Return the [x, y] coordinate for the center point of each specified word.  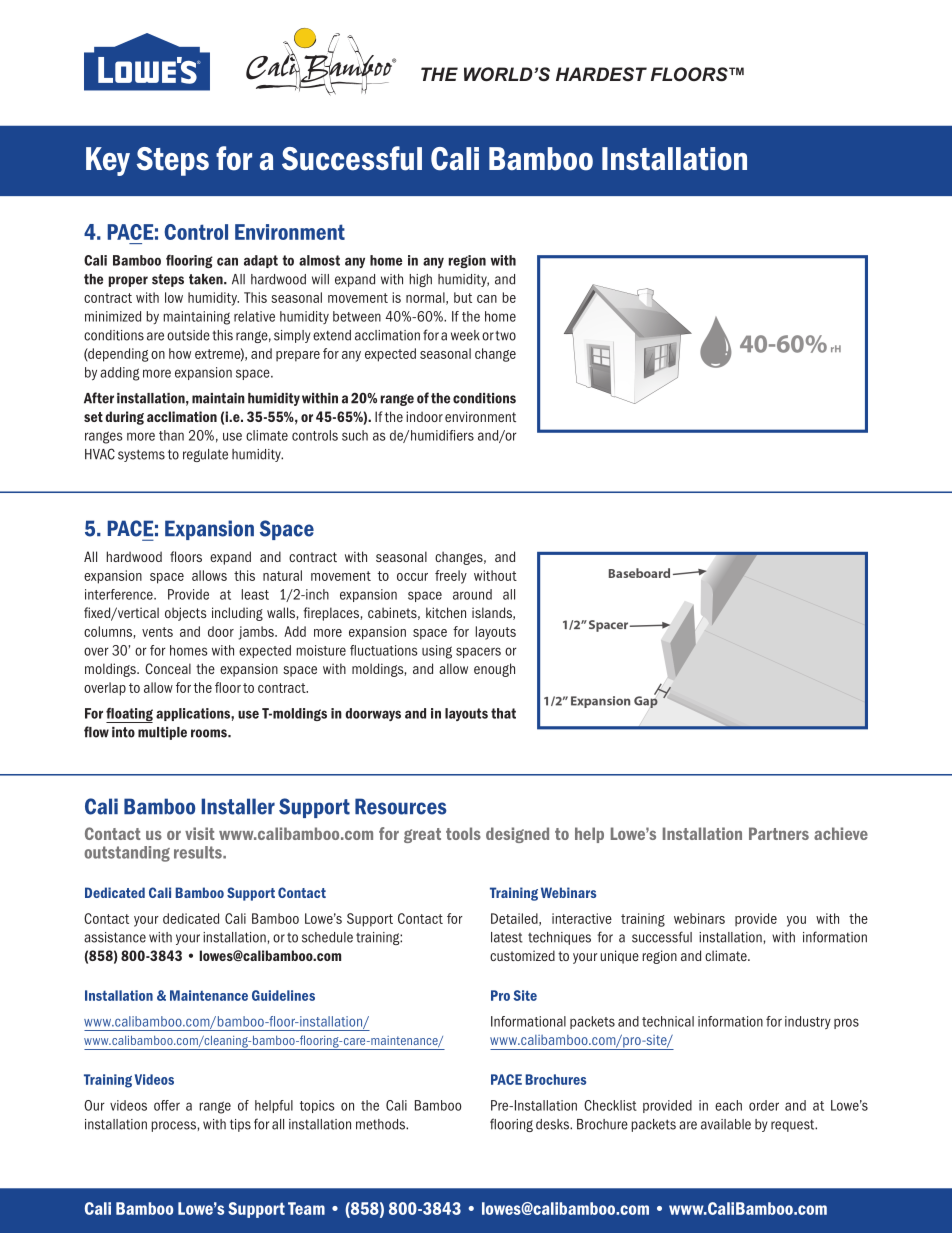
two [505, 335]
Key [108, 161]
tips [240, 1125]
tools [463, 833]
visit [200, 833]
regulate [205, 455]
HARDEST [601, 74]
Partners [779, 833]
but [463, 297]
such [355, 435]
